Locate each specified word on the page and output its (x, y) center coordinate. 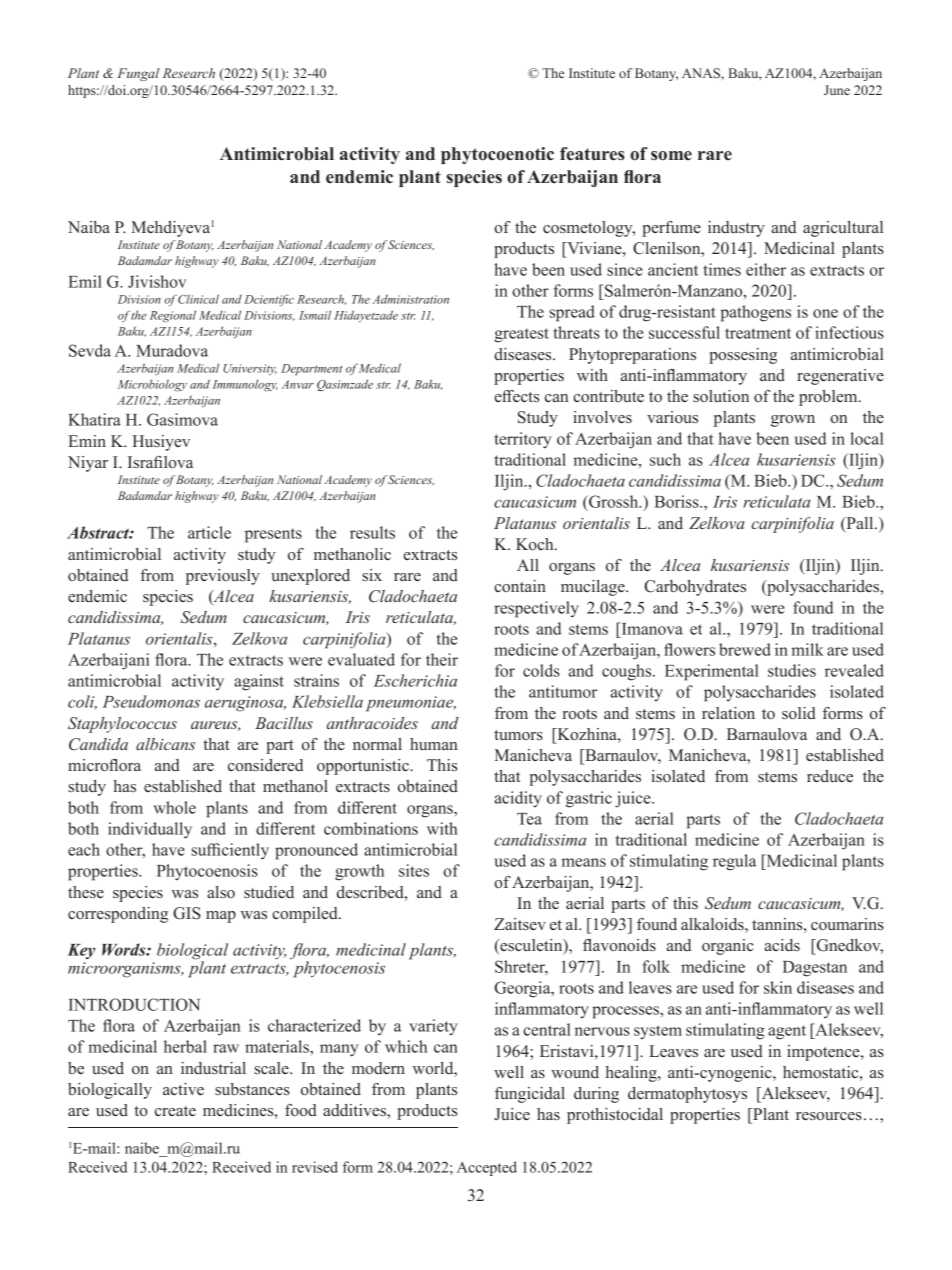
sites (414, 870)
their (442, 659)
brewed (745, 649)
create (175, 1111)
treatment (758, 333)
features (592, 154)
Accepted (487, 1168)
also (221, 892)
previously (223, 577)
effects (517, 396)
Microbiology (152, 385)
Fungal (138, 74)
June (837, 90)
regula (734, 862)
